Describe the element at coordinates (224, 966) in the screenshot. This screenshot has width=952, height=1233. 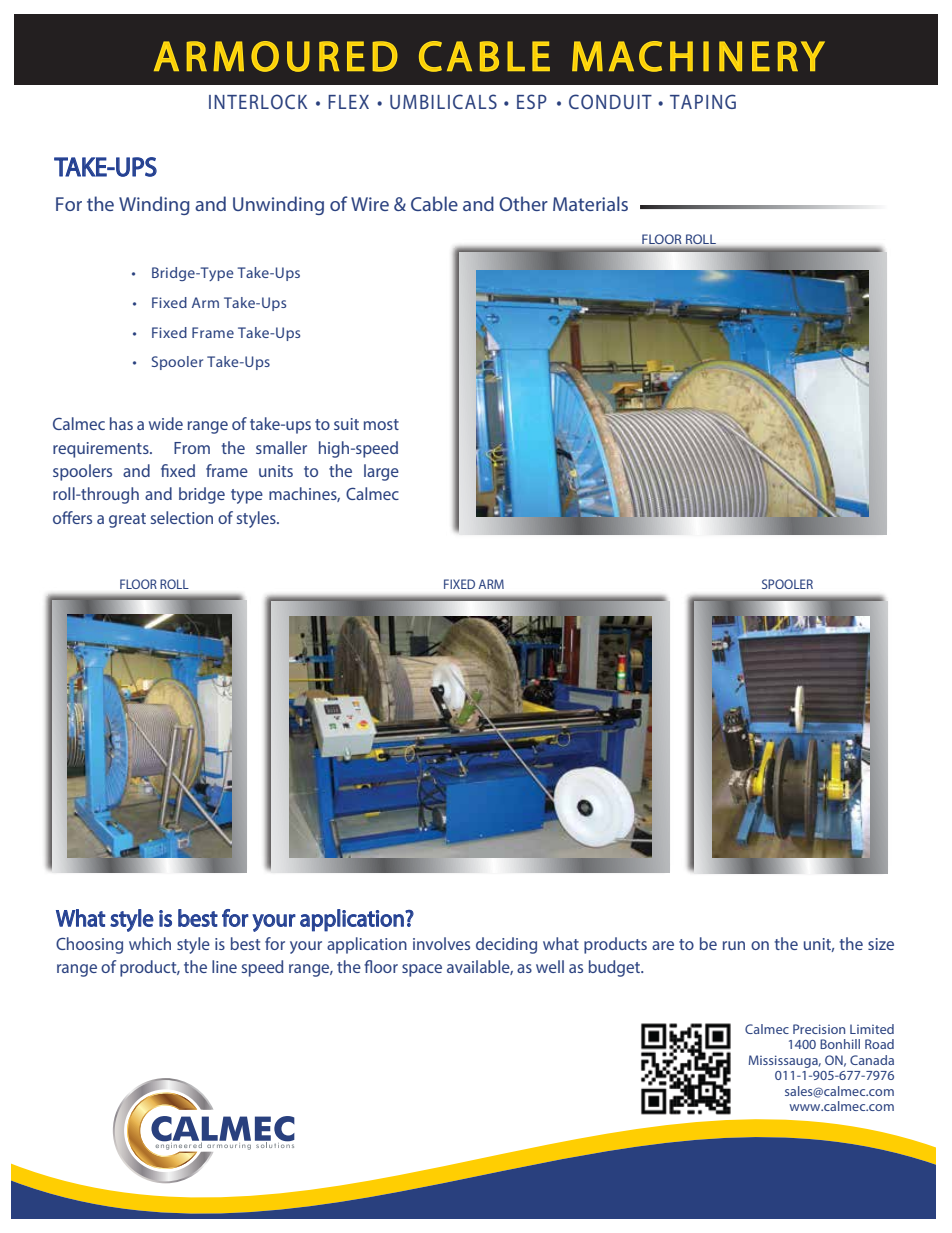
I see `line` at that location.
